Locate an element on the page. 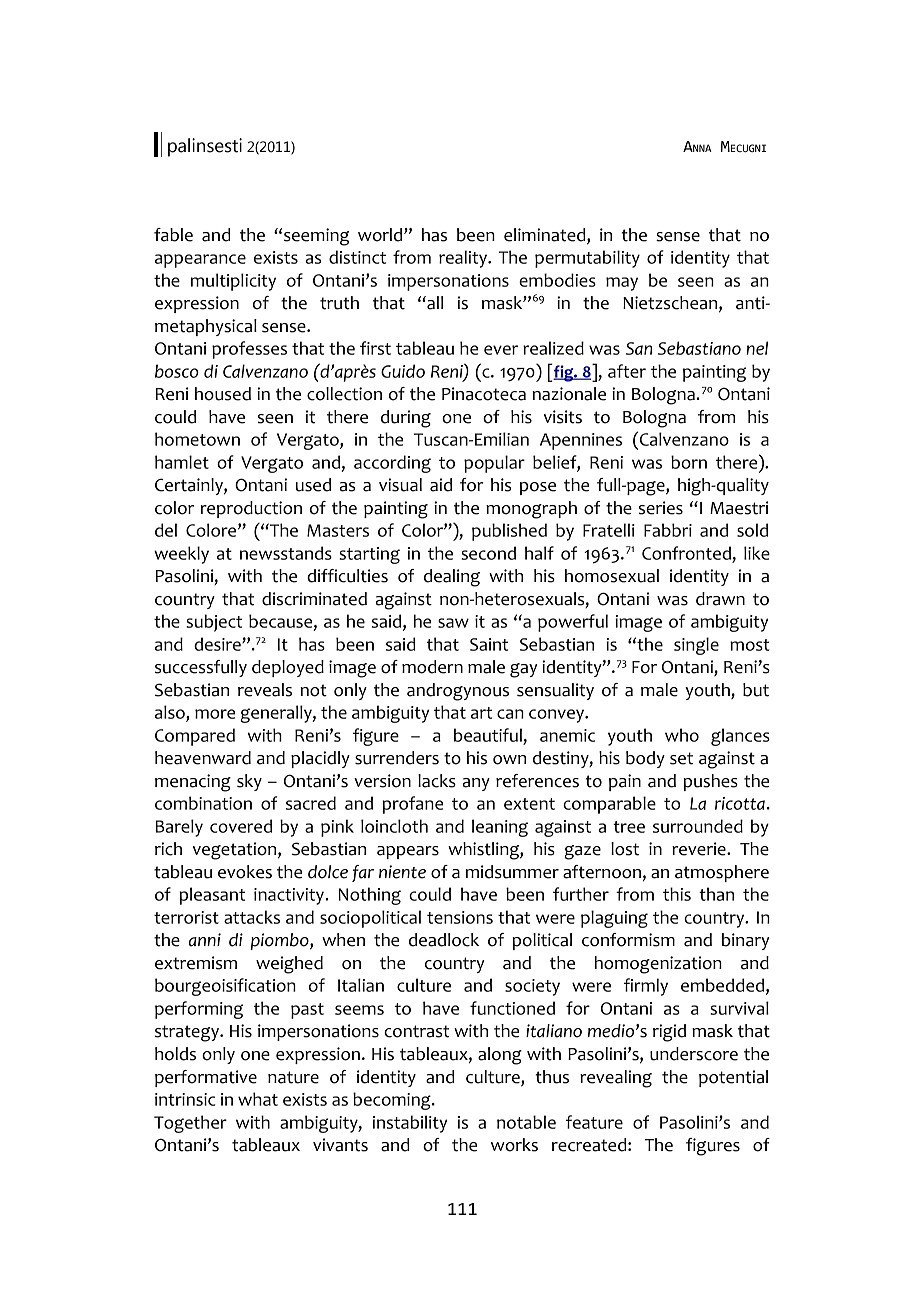 The width and height of the document is (924, 1308). single is located at coordinates (696, 646).
